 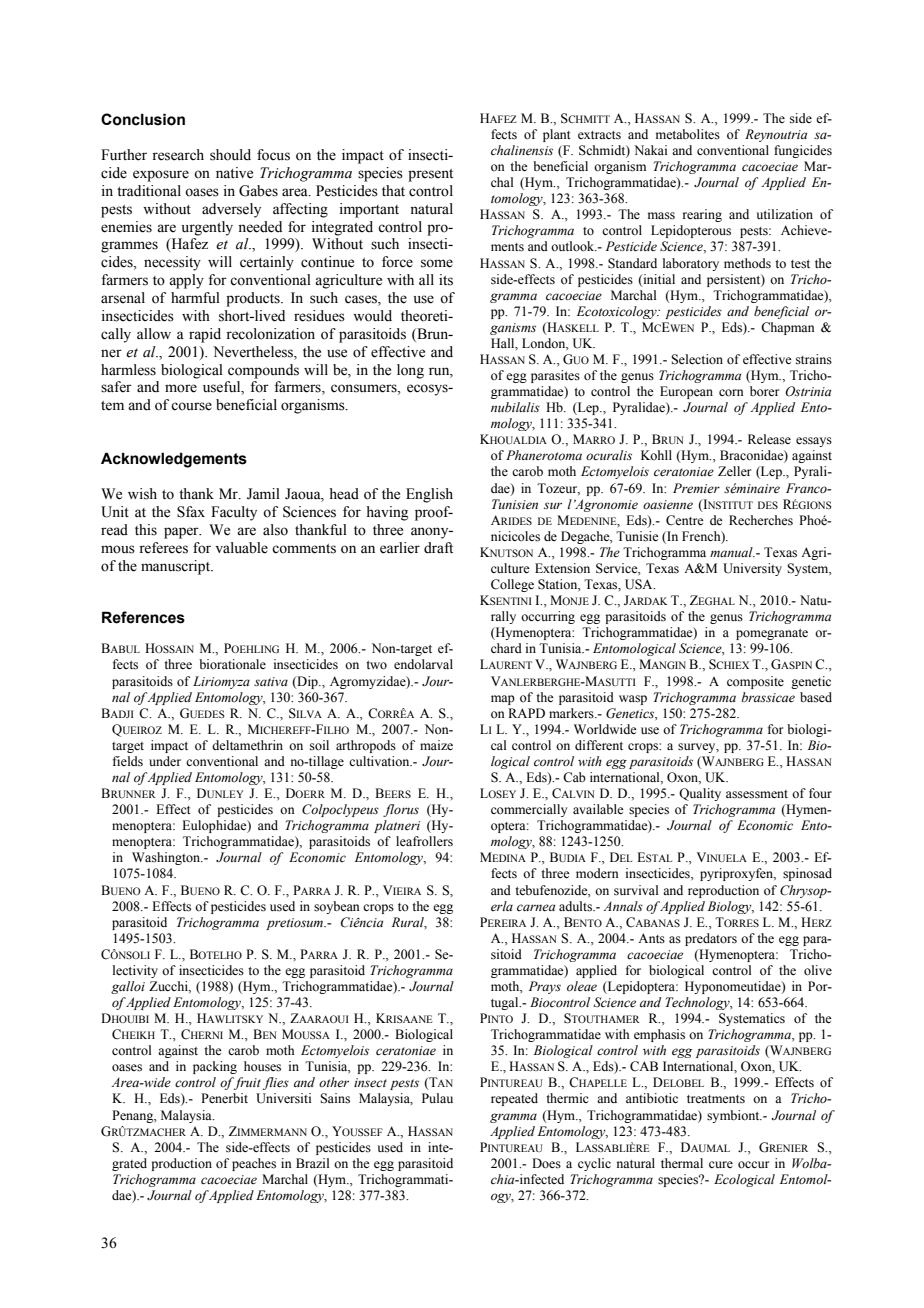 I want to click on research, so click(x=178, y=155).
